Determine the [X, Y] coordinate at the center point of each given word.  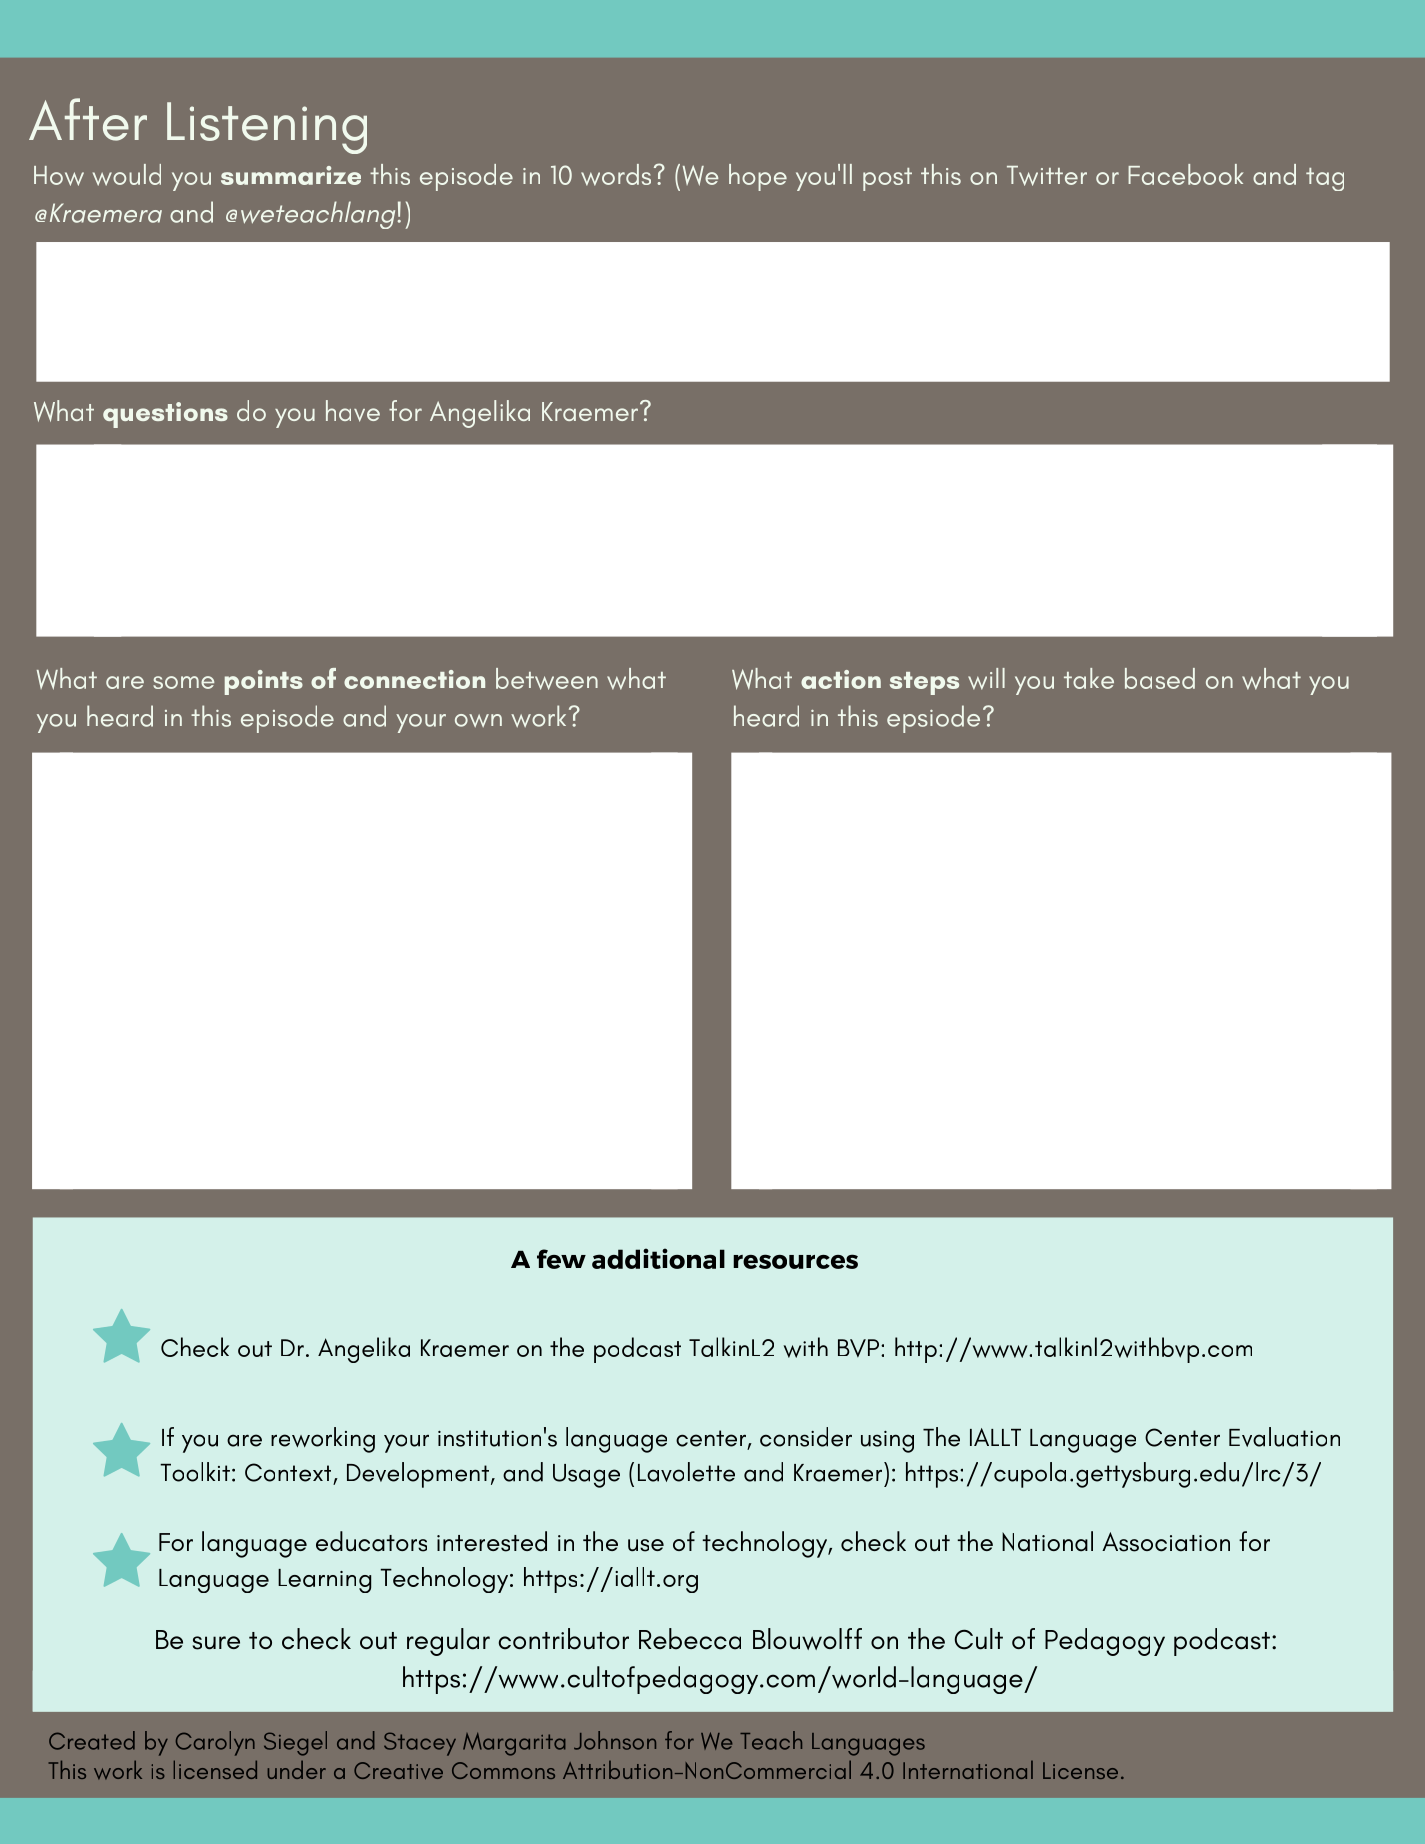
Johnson [615, 1740]
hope [758, 177]
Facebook [1185, 174]
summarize [291, 175]
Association [1166, 1542]
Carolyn [215, 1743]
